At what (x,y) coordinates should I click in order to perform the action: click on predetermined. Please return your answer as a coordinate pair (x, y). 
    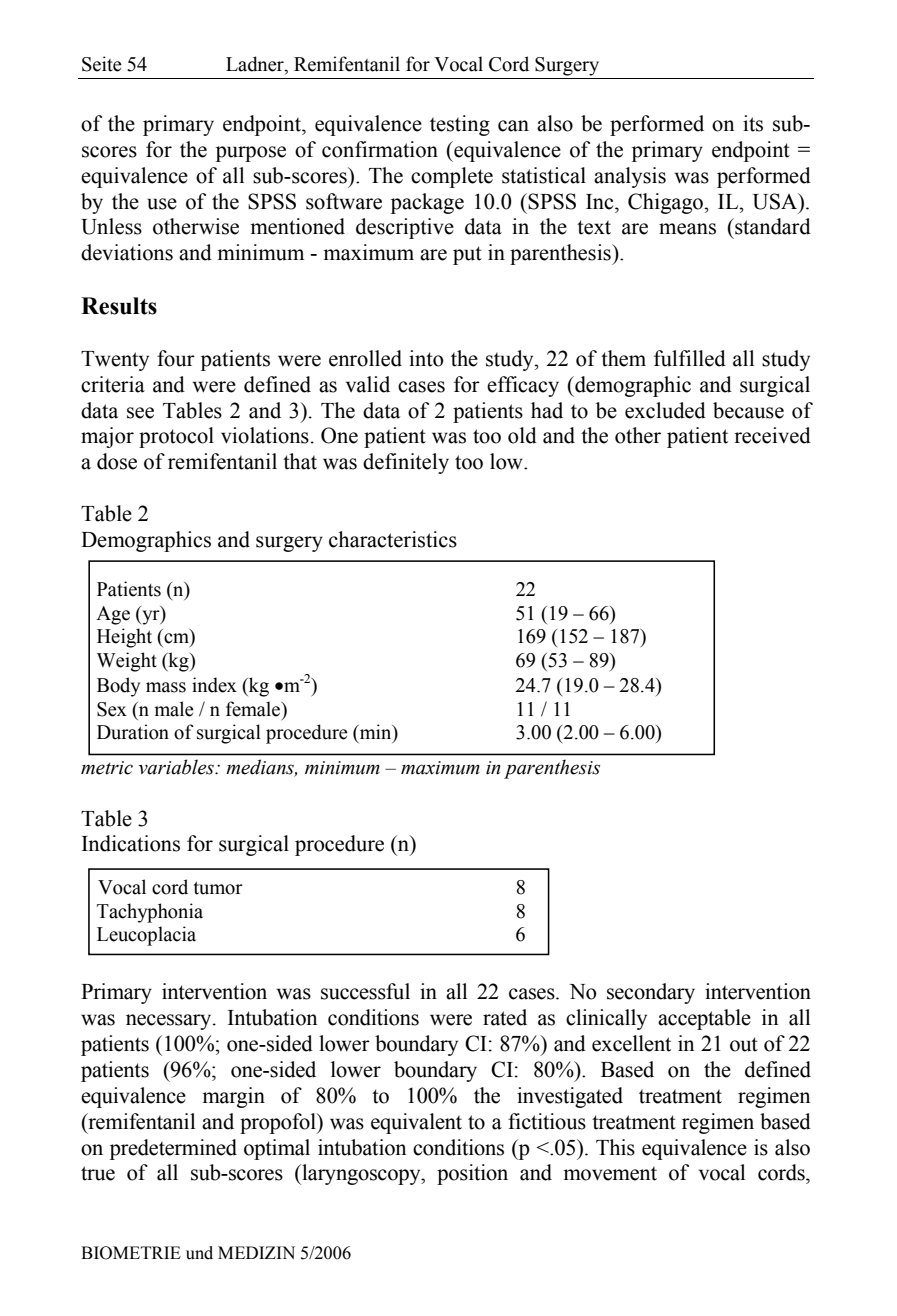
    Looking at the image, I should click on (173, 1149).
